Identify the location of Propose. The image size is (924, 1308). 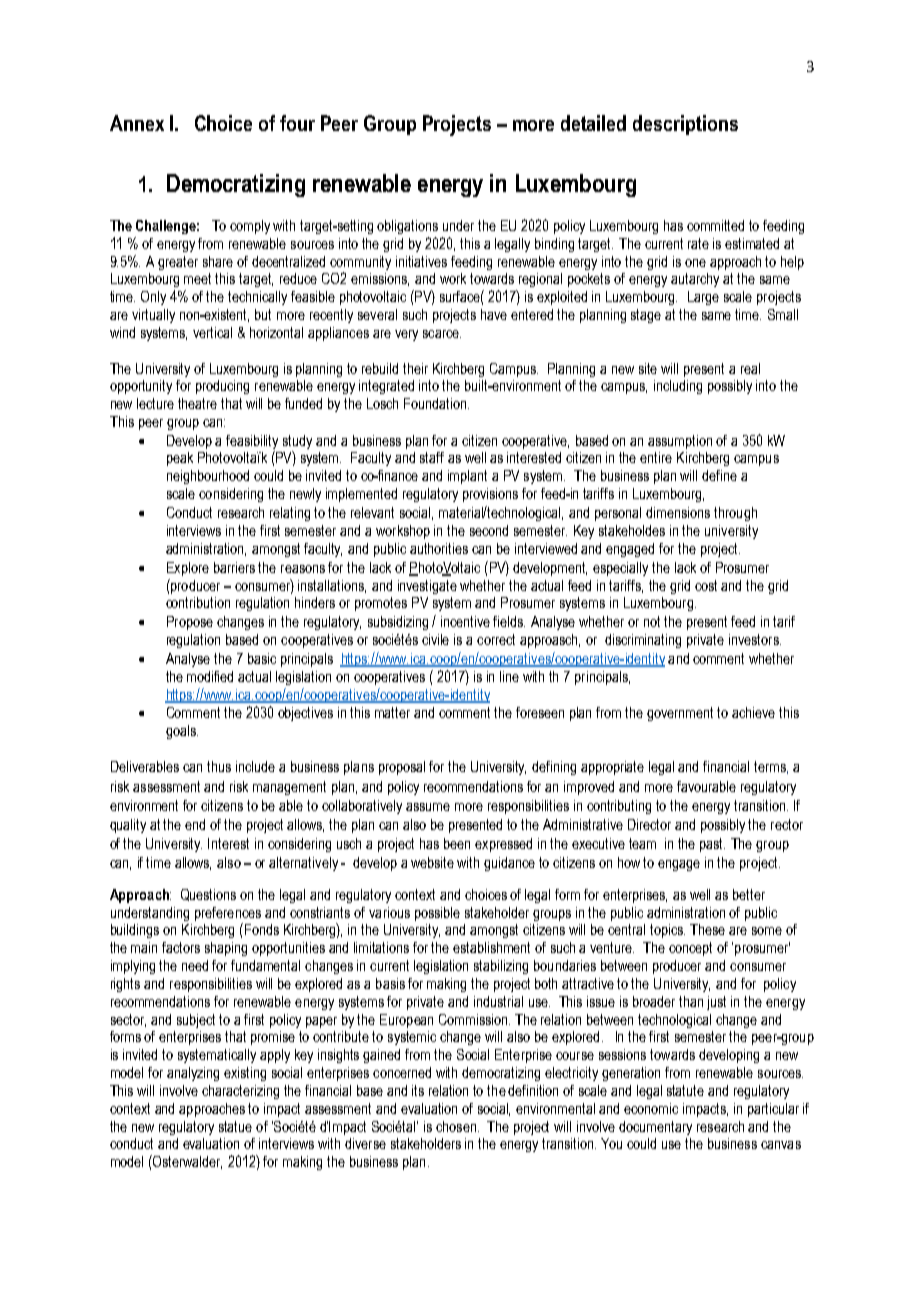
(190, 623).
